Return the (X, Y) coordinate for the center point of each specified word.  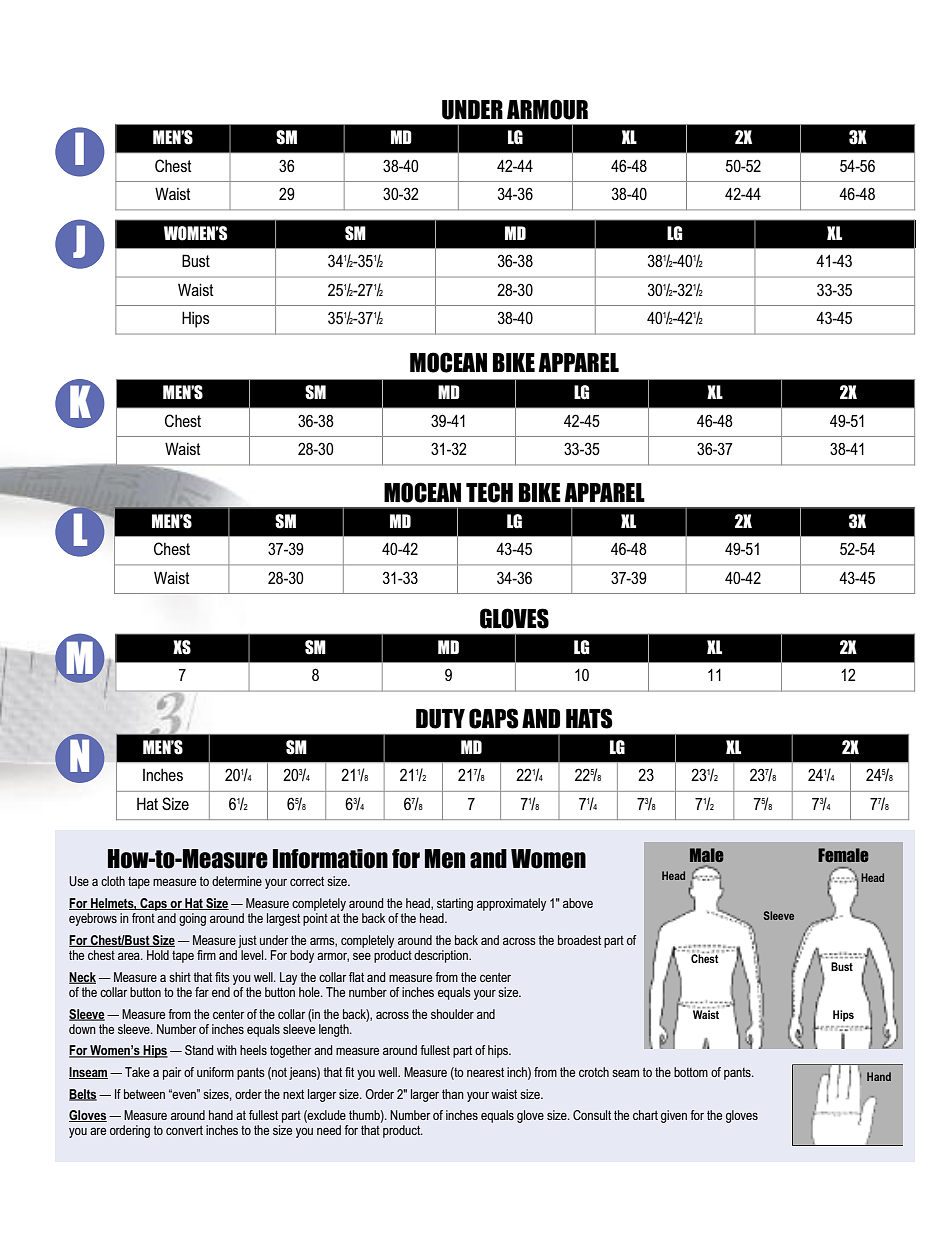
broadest (579, 940)
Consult (592, 1115)
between (144, 1094)
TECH (489, 492)
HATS (589, 718)
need (329, 1130)
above (578, 903)
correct (307, 881)
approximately (511, 904)
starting (455, 904)
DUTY (440, 719)
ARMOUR (547, 109)
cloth (113, 881)
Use (79, 881)
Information (330, 859)
